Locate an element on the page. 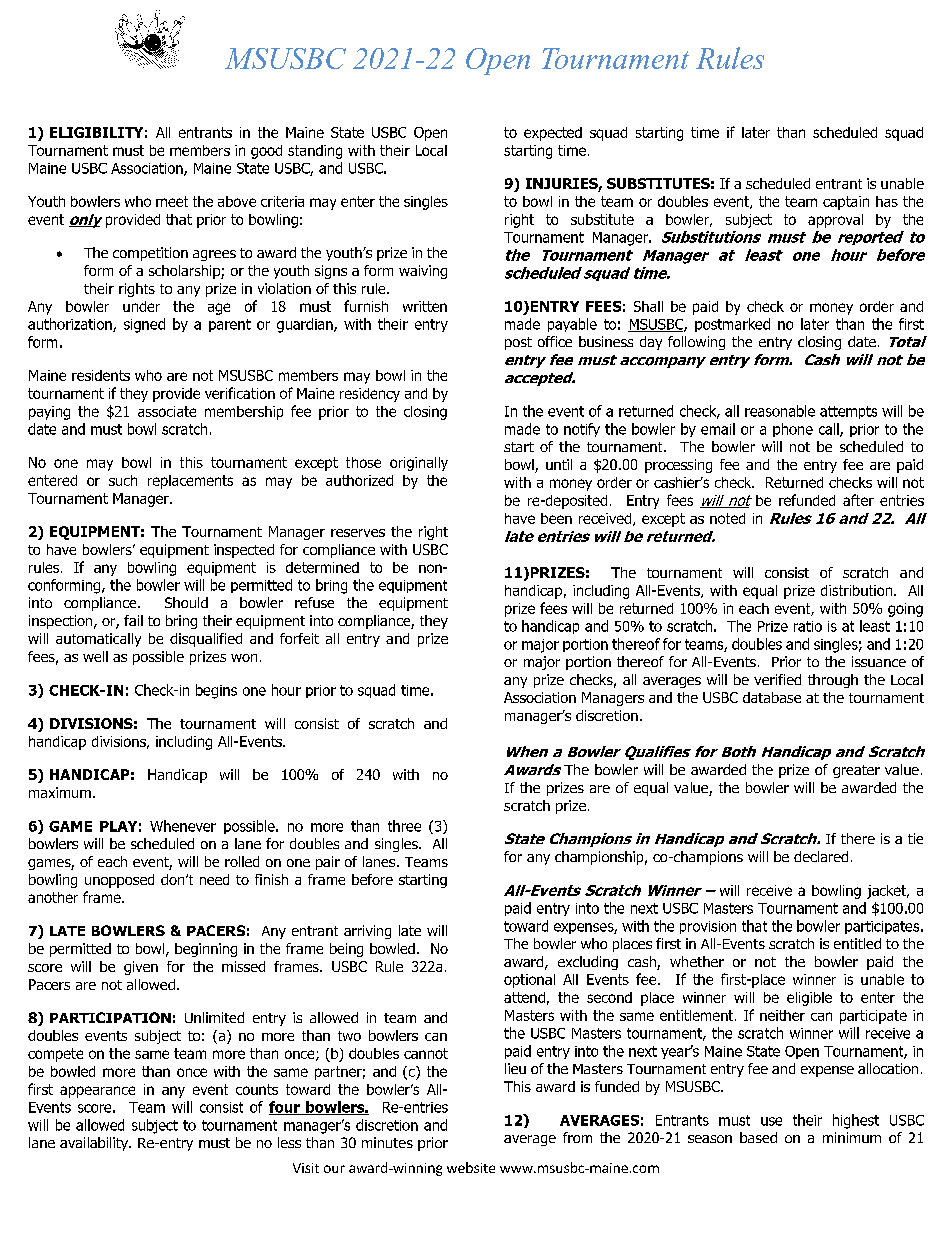  meet is located at coordinates (172, 201).
